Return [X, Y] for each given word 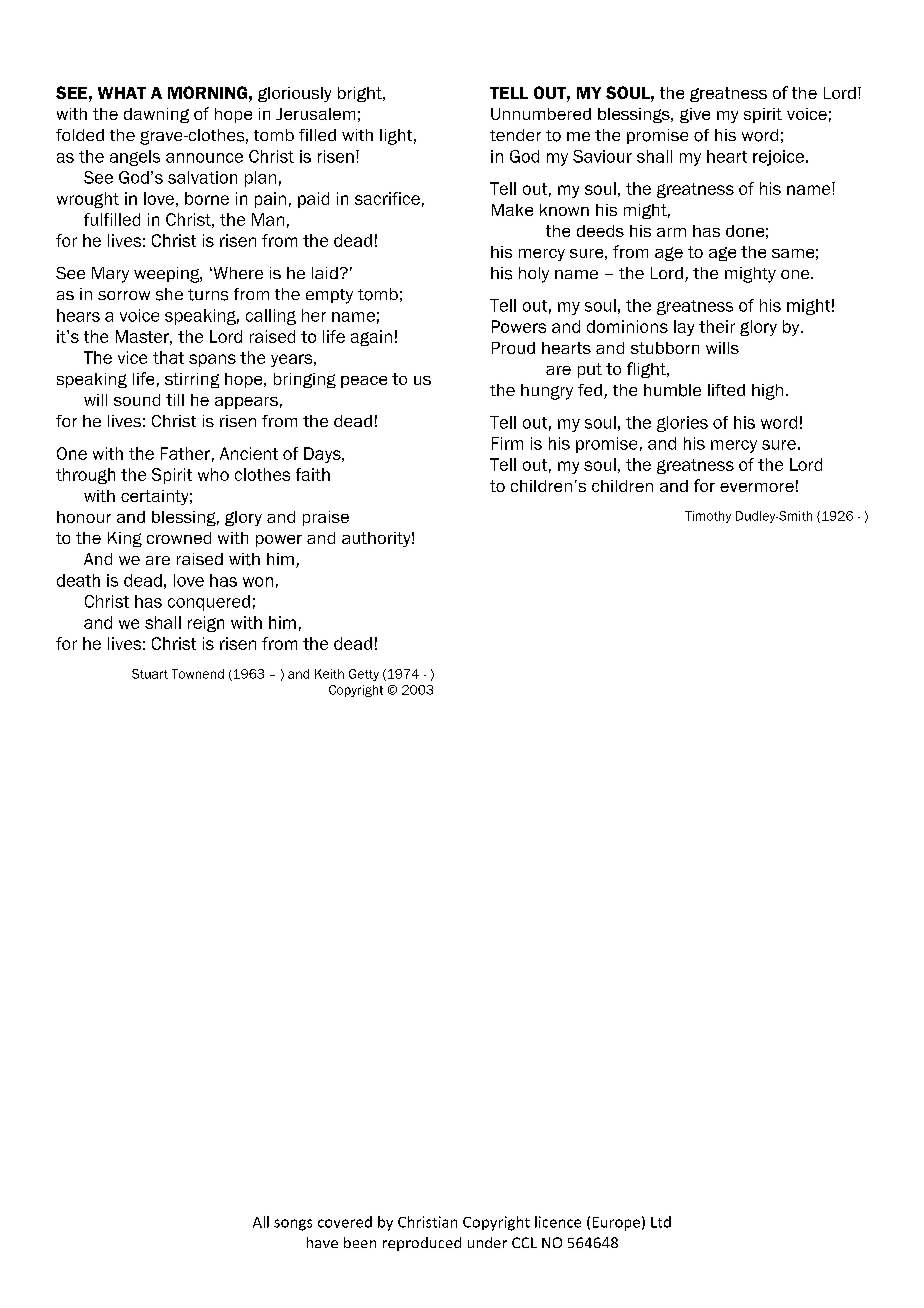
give [695, 115]
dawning [156, 115]
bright [361, 94]
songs [293, 1225]
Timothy [708, 517]
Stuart [150, 674]
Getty [364, 675]
